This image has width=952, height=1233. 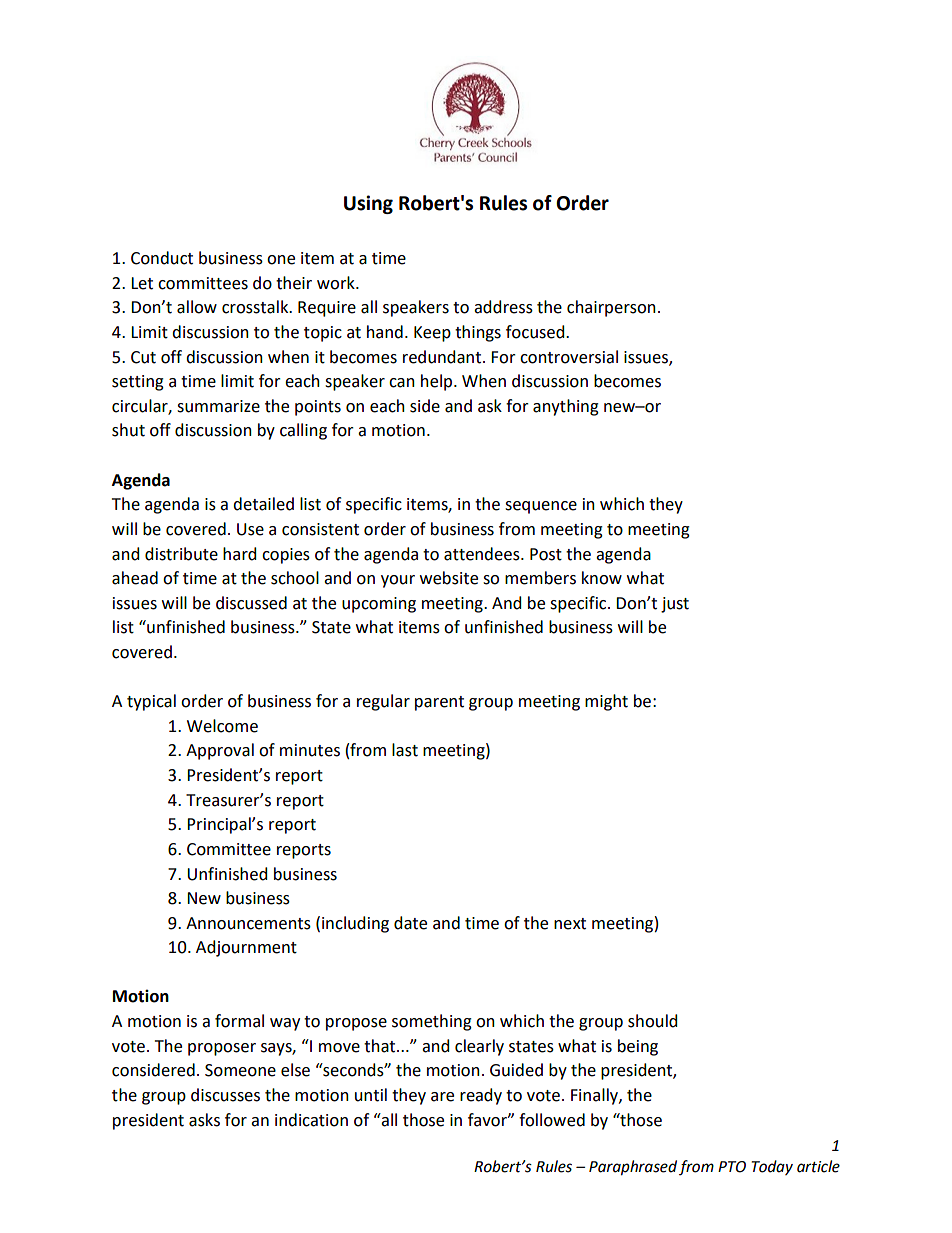 What do you see at coordinates (248, 923) in the image?
I see `Announcements` at bounding box center [248, 923].
